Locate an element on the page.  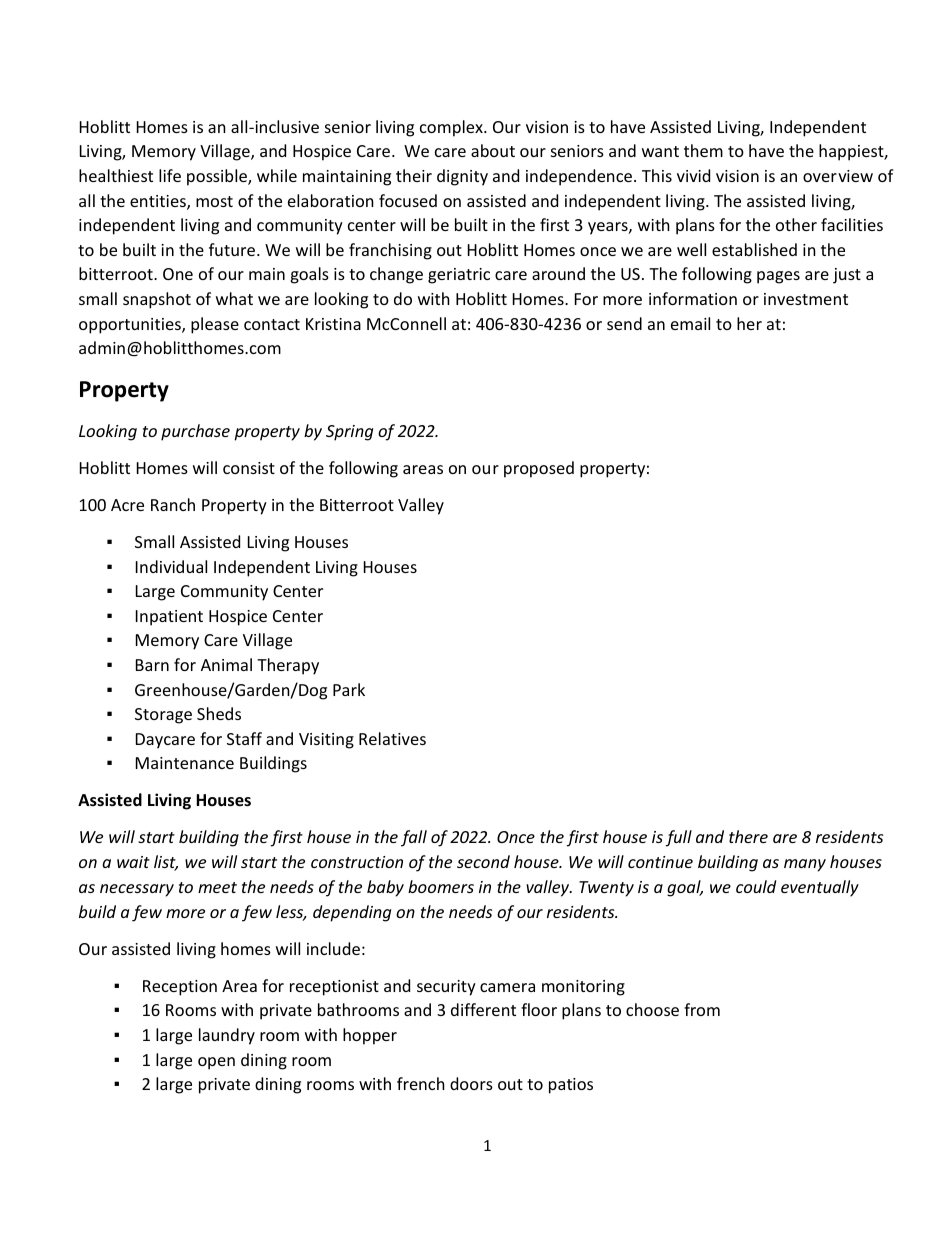
about is located at coordinates (493, 150).
